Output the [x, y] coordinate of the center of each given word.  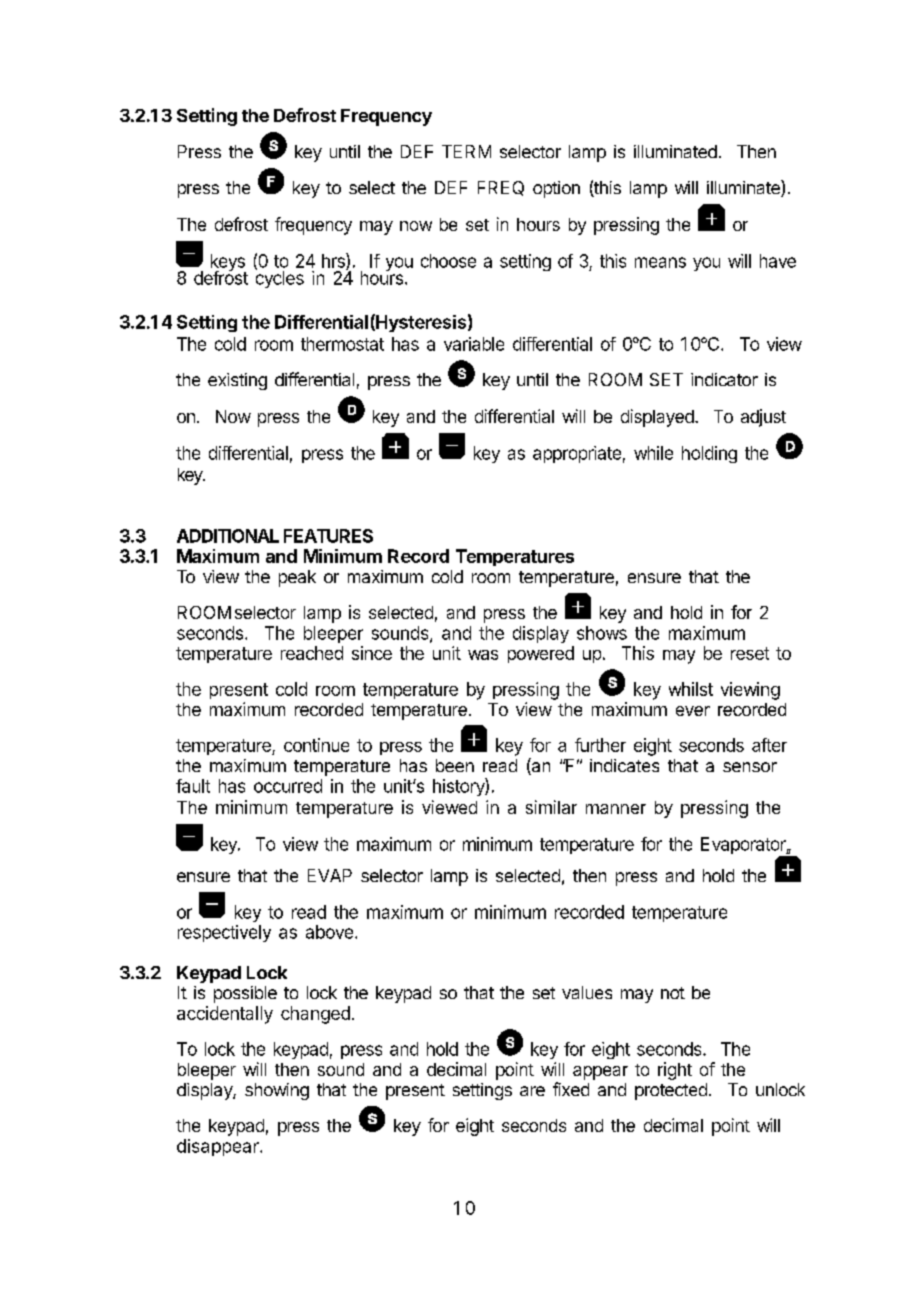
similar [551, 807]
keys [228, 264]
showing [277, 1091]
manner [616, 809]
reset [750, 653]
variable [474, 344]
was [483, 655]
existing [237, 381]
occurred [288, 786]
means [660, 262]
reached [312, 653]
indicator [724, 379]
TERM [466, 151]
